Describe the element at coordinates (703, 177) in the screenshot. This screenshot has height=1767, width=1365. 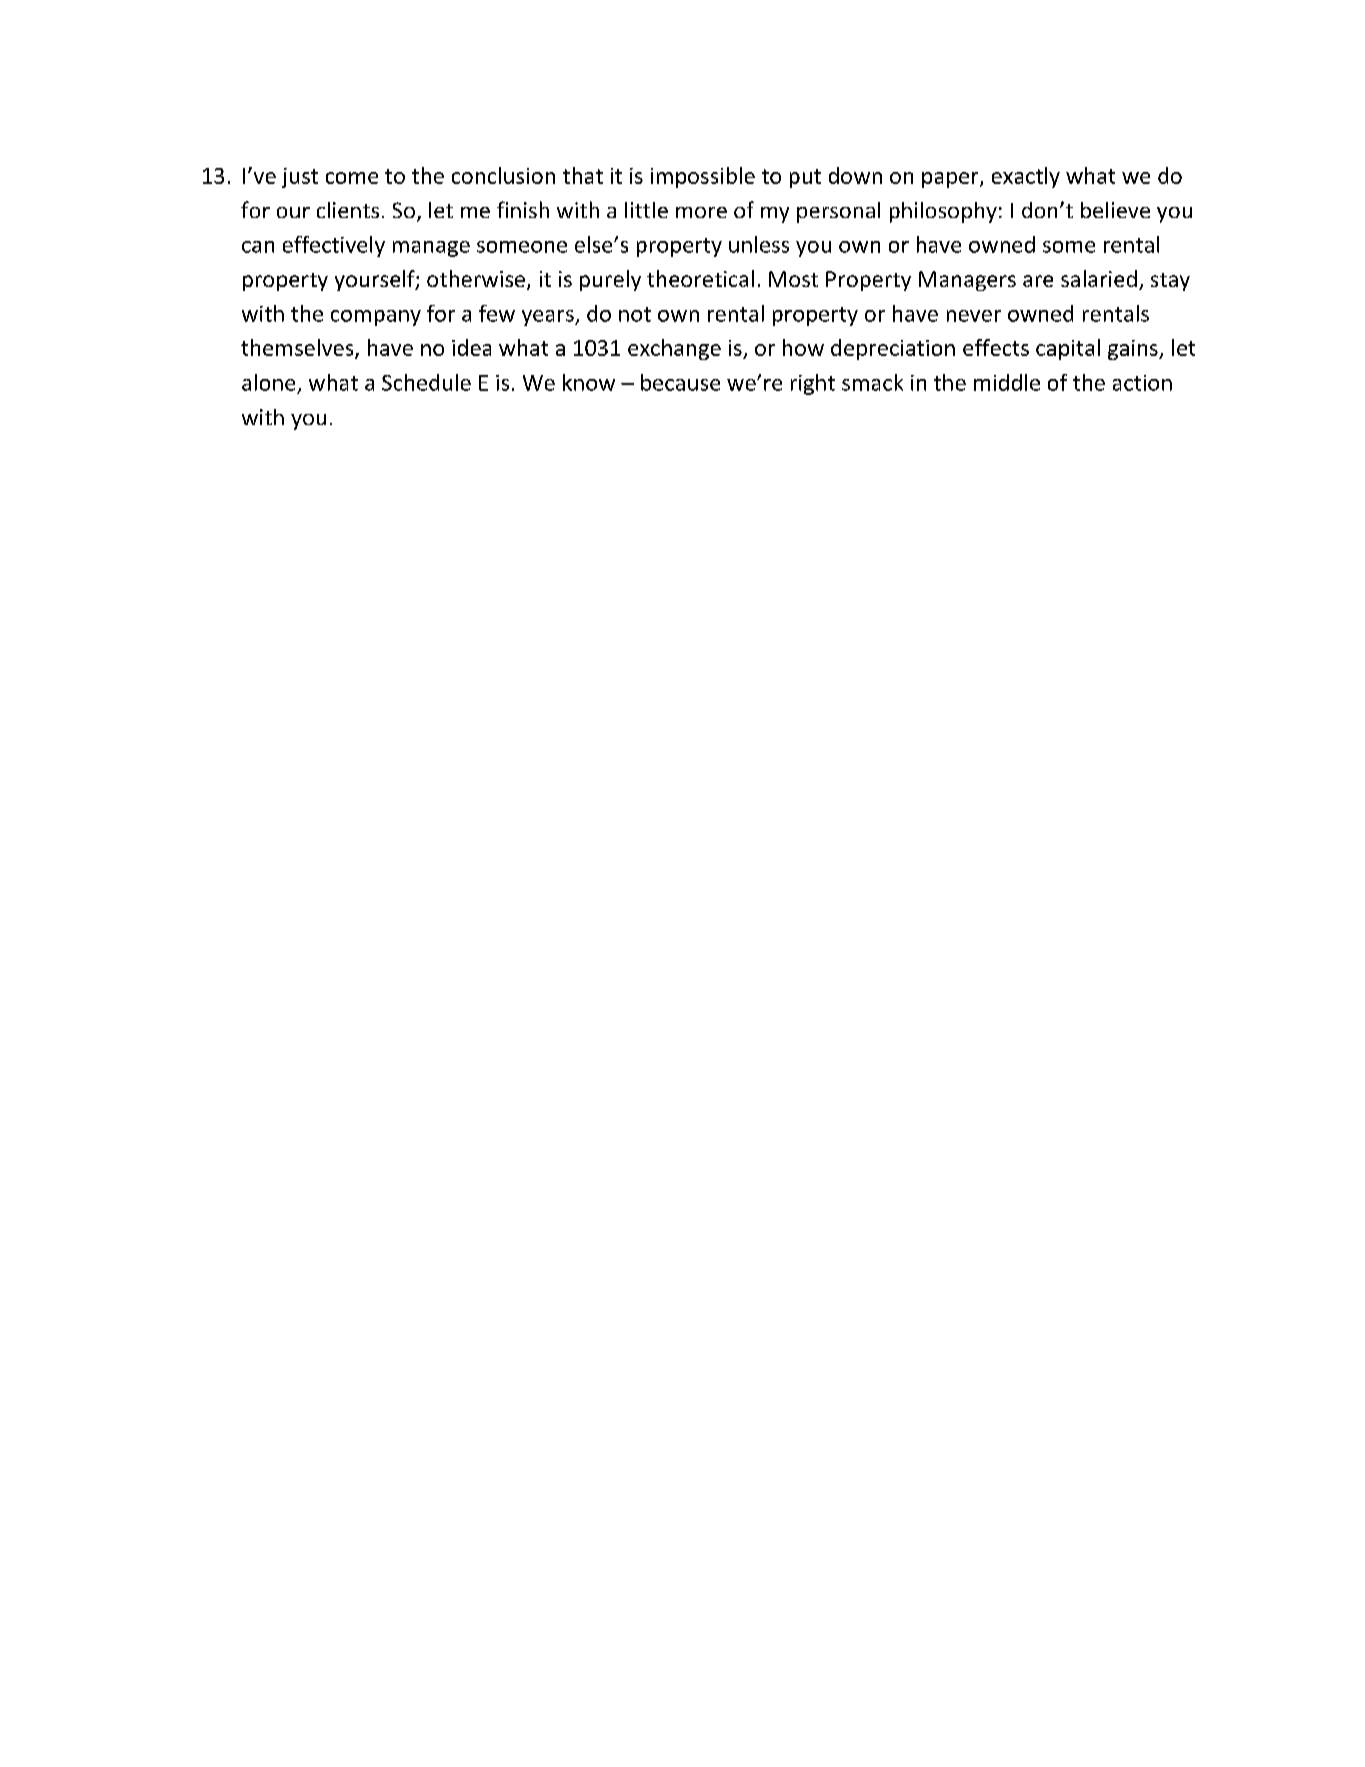
I see `impossible` at that location.
